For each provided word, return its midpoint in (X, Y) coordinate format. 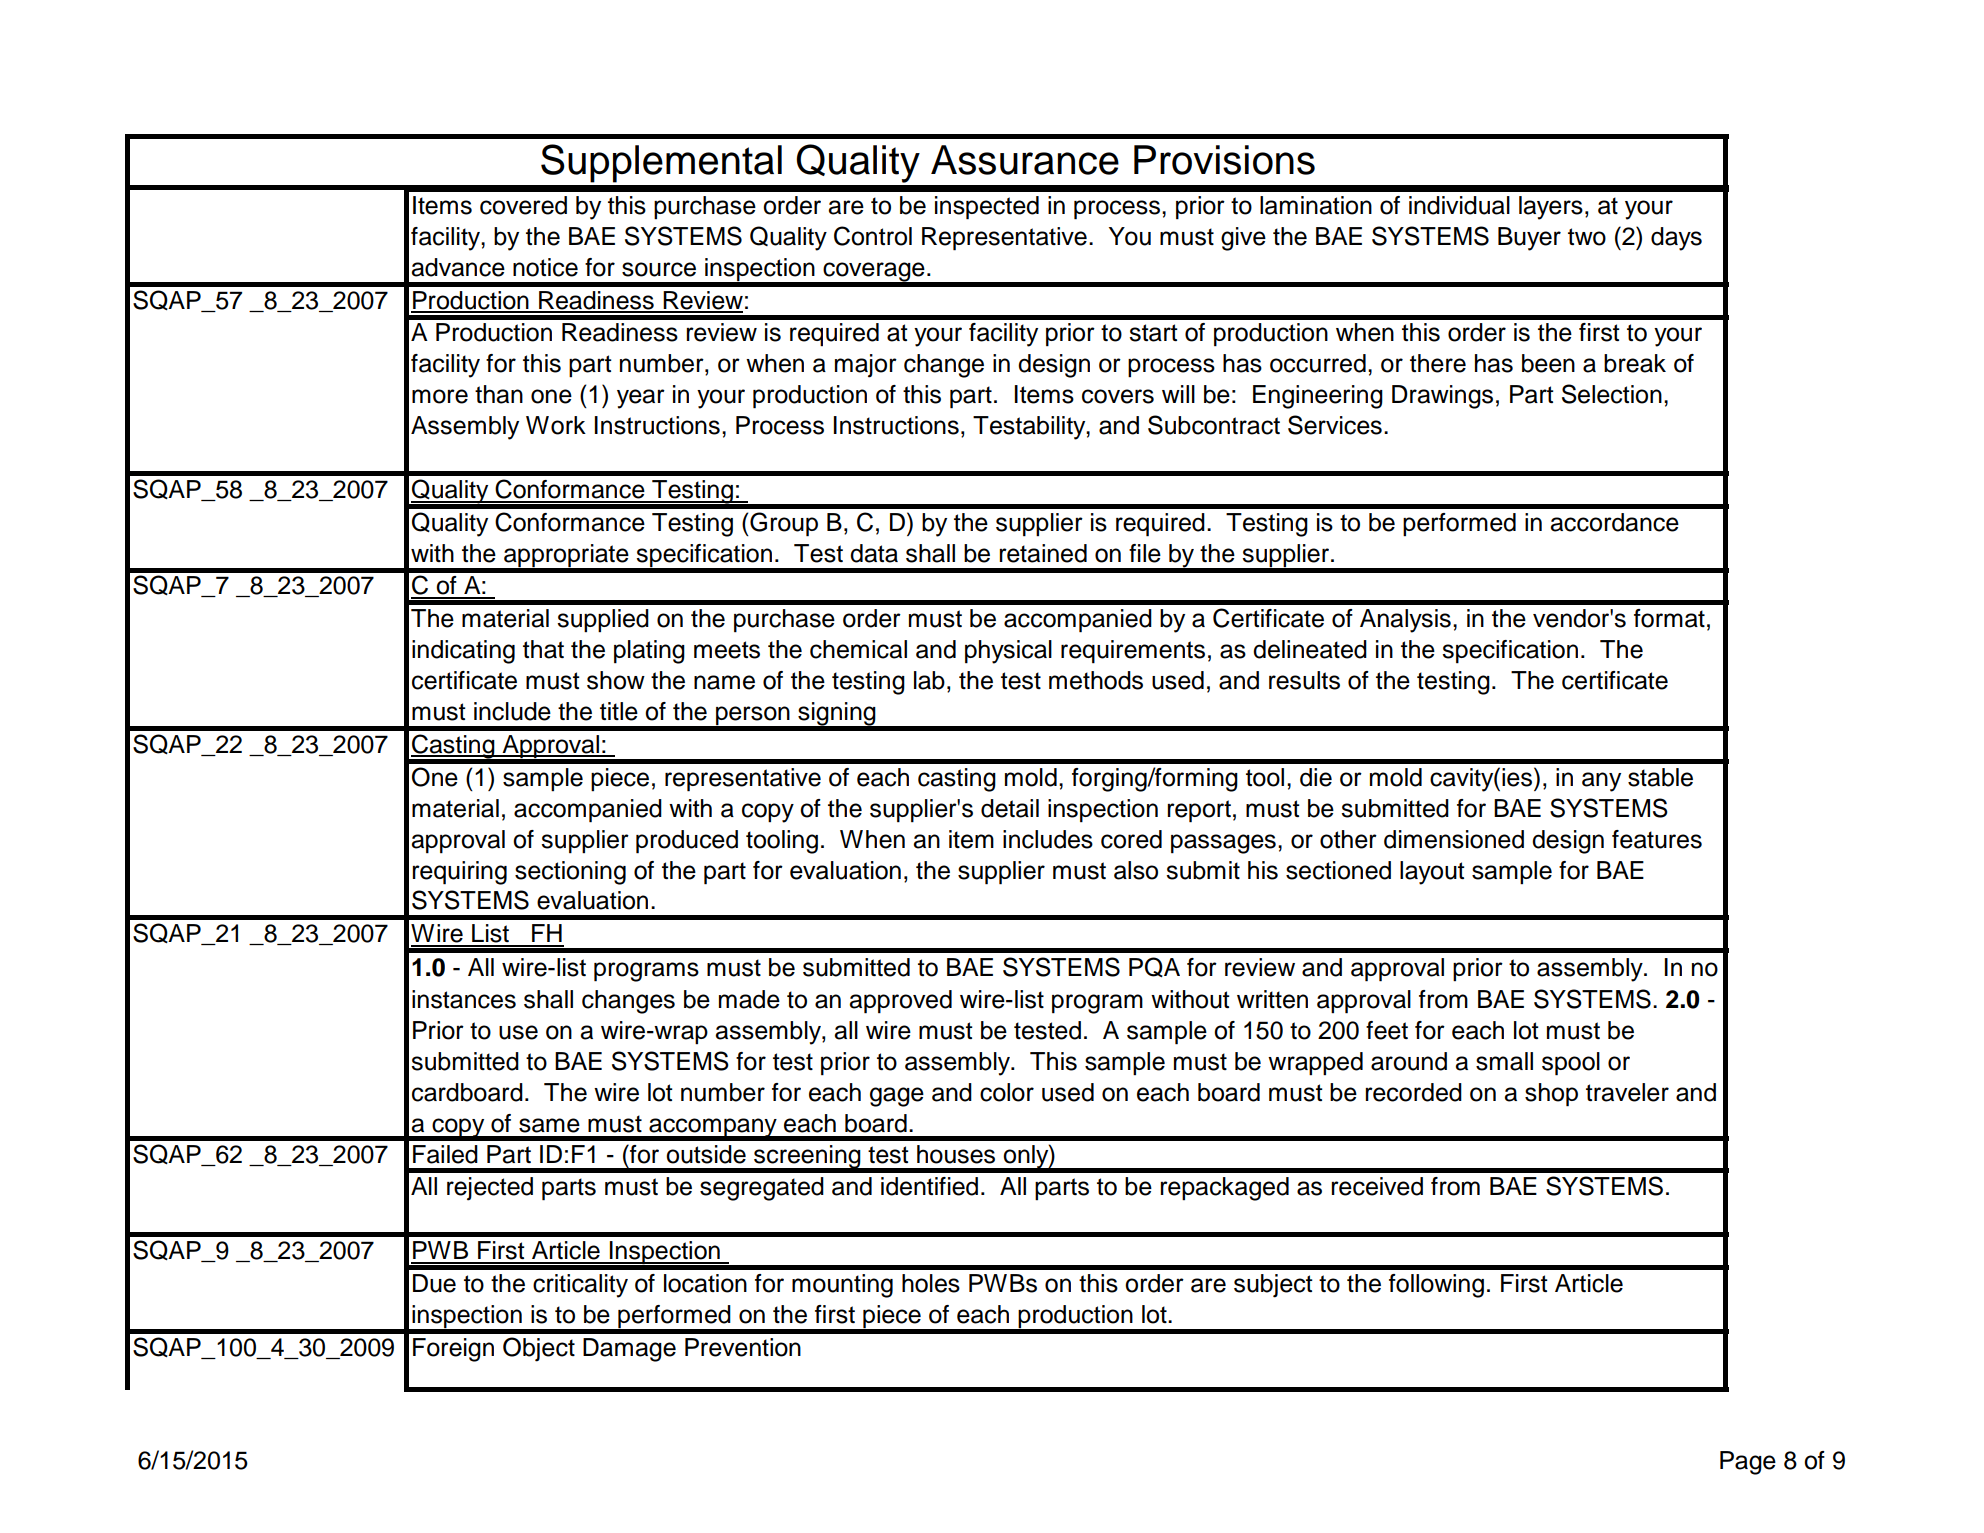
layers (1551, 208)
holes (931, 1283)
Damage (629, 1350)
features (1657, 839)
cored (1131, 839)
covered (523, 205)
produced (687, 842)
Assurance (1025, 160)
